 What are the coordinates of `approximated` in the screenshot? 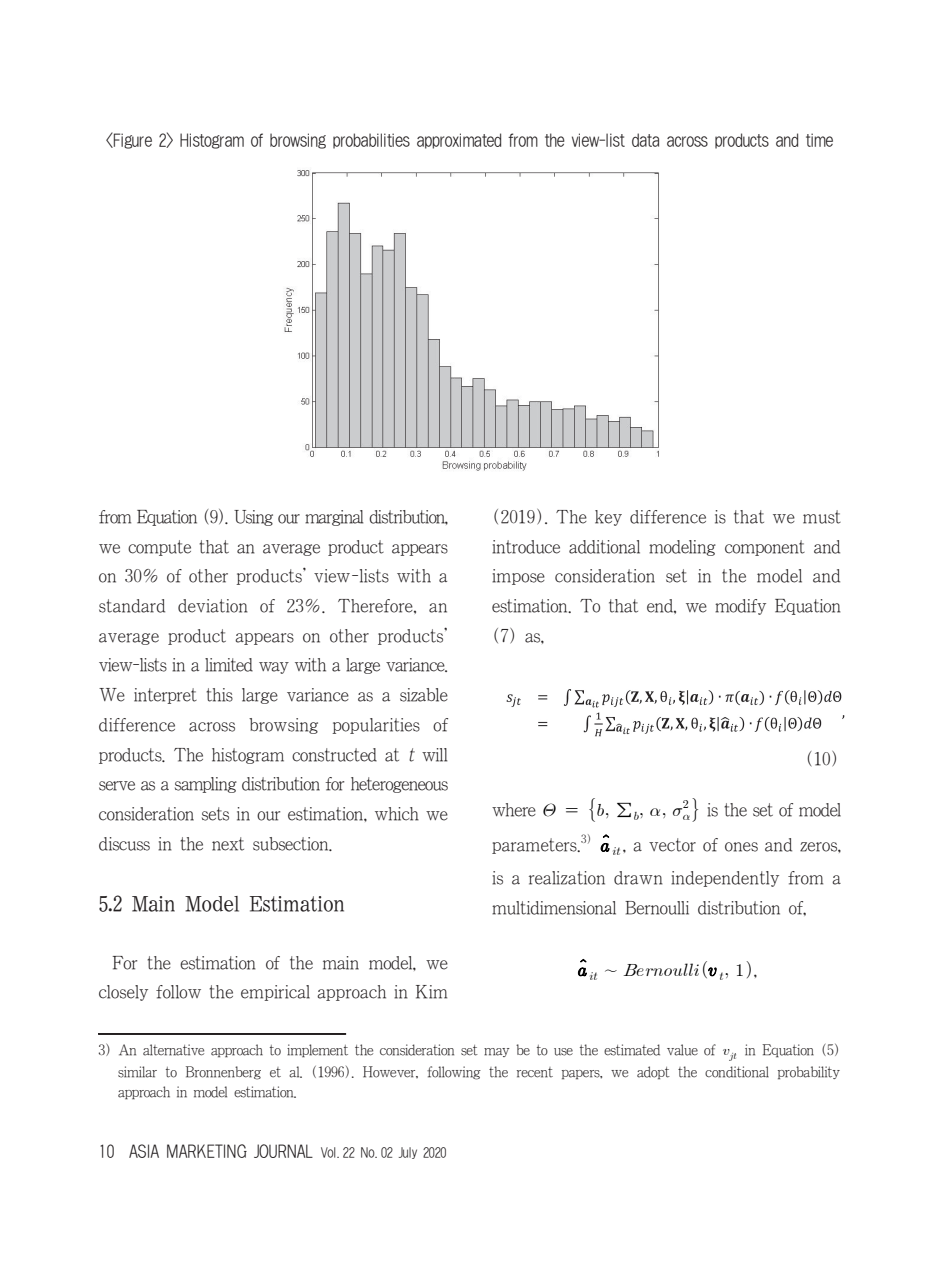 It's located at (459, 141).
